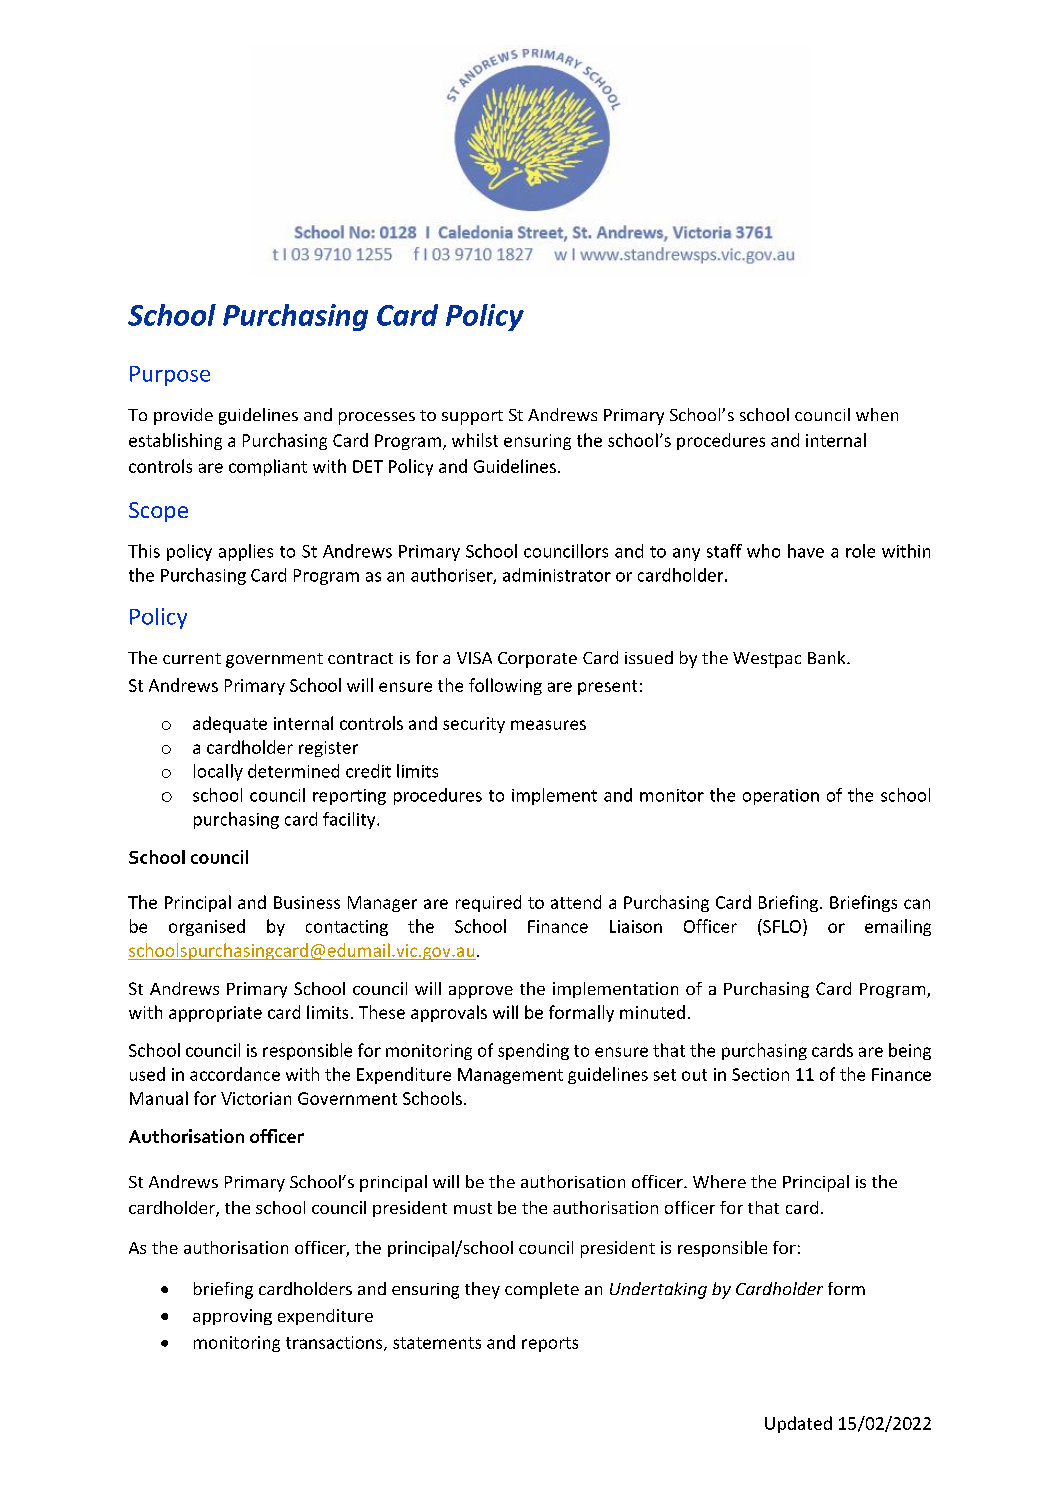 This screenshot has width=1060, height=1499. I want to click on required, so click(488, 903).
